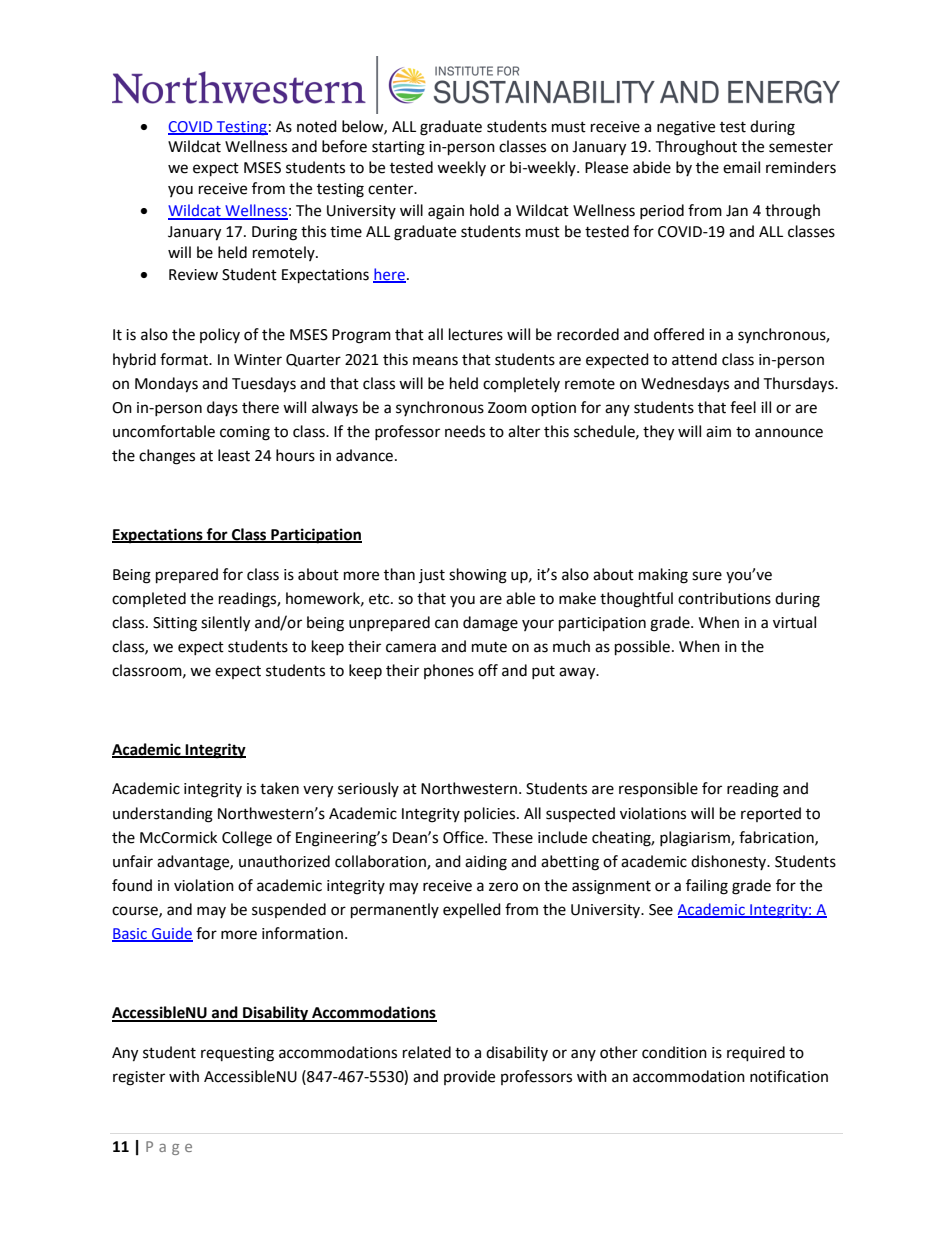  Describe the element at coordinates (225, 624) in the screenshot. I see `silently` at that location.
